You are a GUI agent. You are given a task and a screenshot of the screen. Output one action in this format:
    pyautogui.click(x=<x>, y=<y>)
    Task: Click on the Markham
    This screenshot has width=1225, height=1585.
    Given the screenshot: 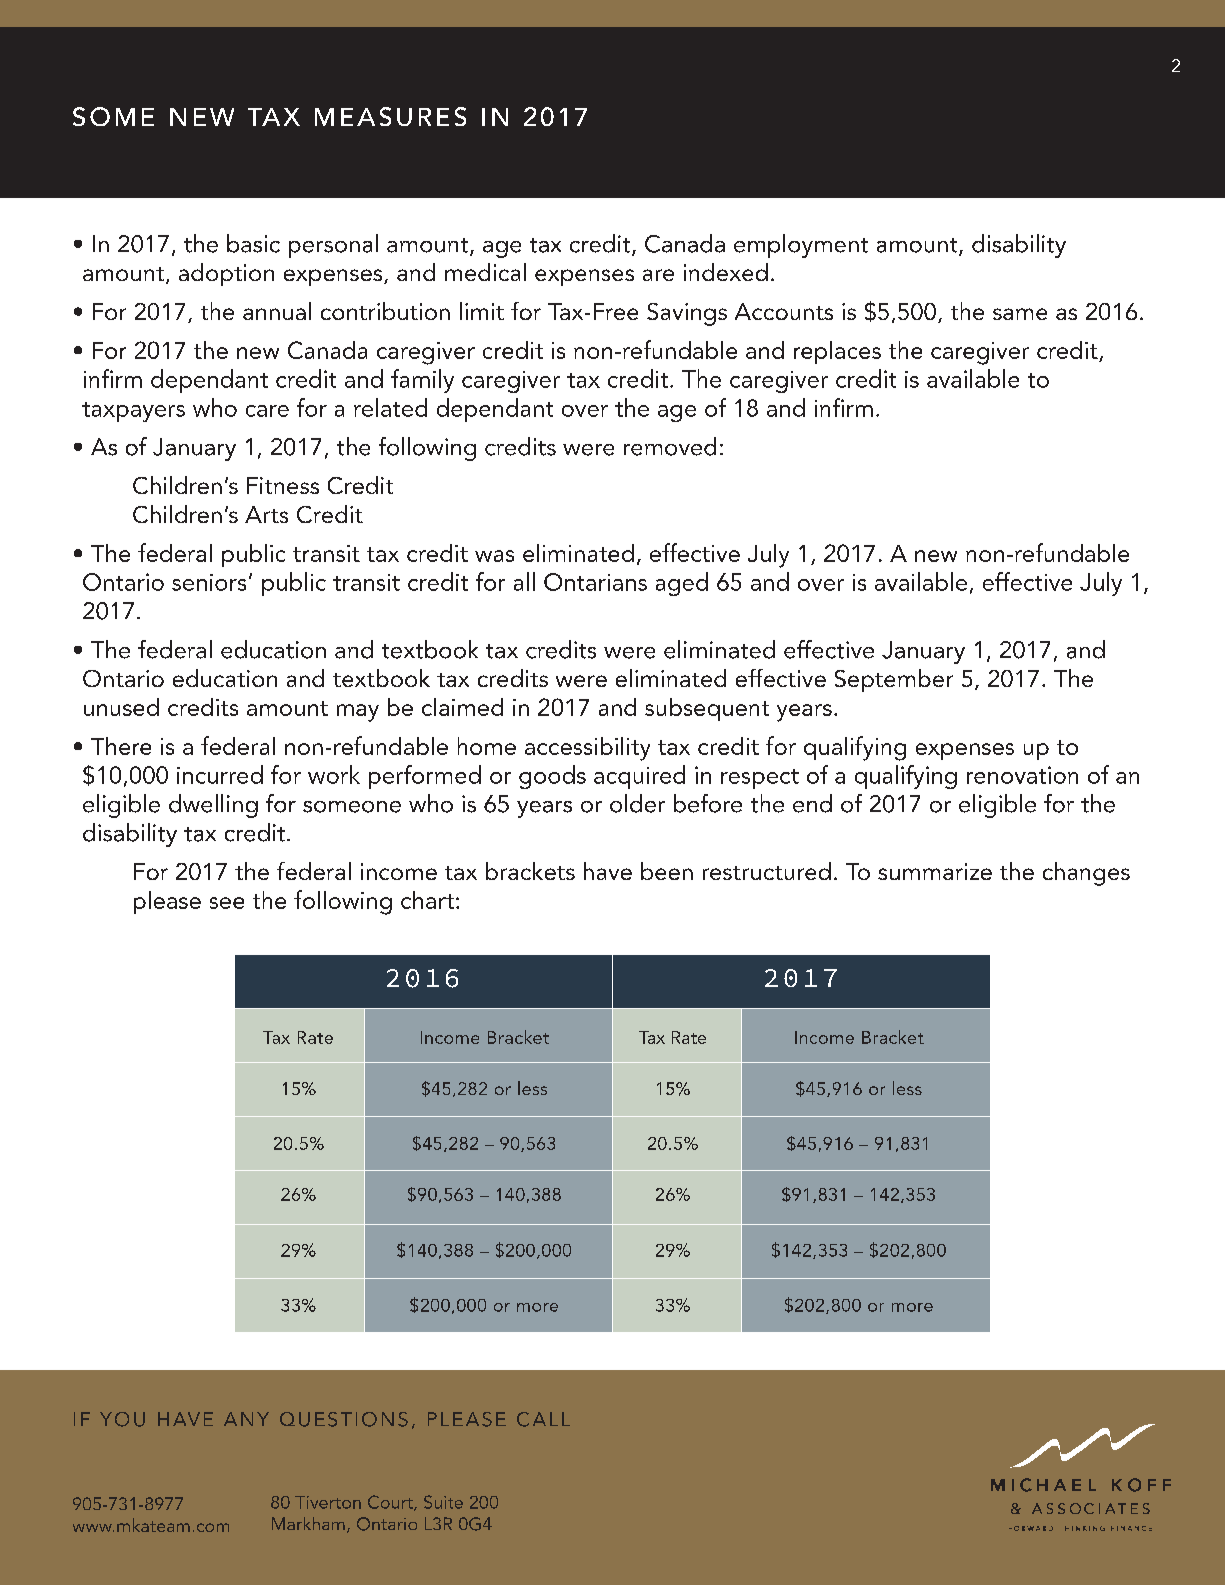 What is the action you would take?
    pyautogui.click(x=308, y=1523)
